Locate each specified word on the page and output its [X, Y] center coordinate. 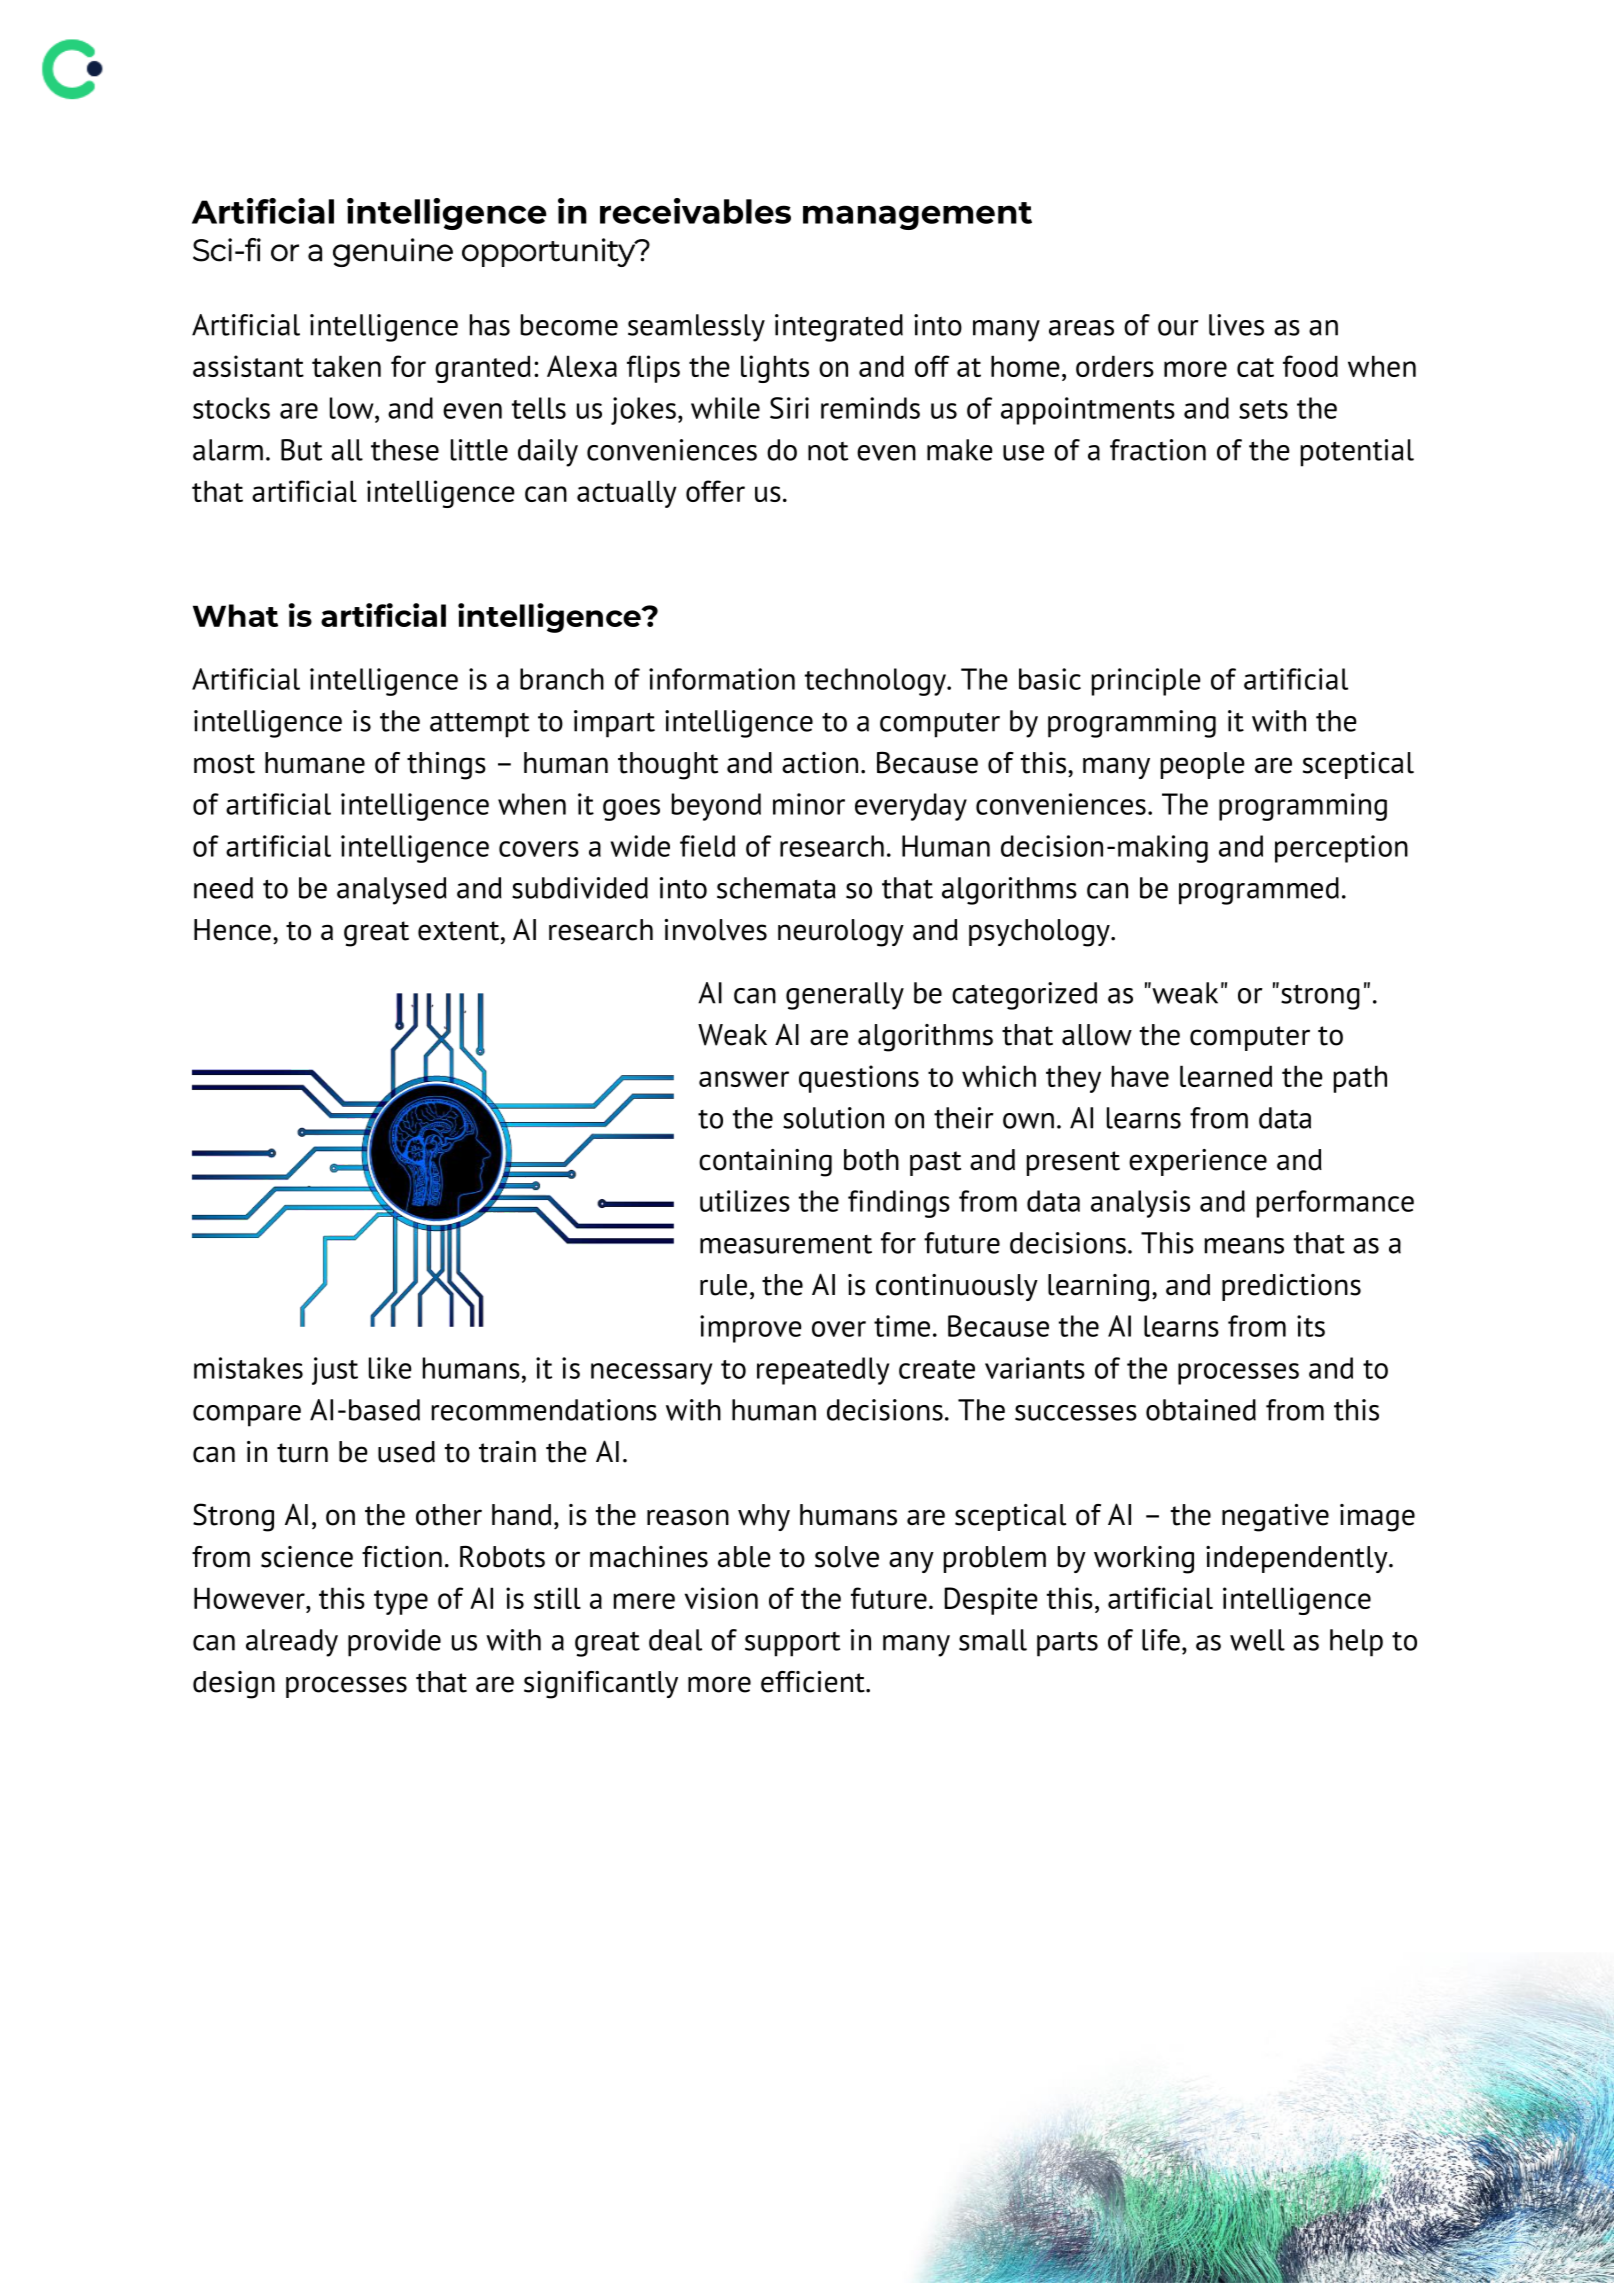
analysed [392, 891]
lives [1236, 325]
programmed [1259, 891]
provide [394, 1643]
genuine [393, 252]
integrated [839, 328]
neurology [841, 933]
